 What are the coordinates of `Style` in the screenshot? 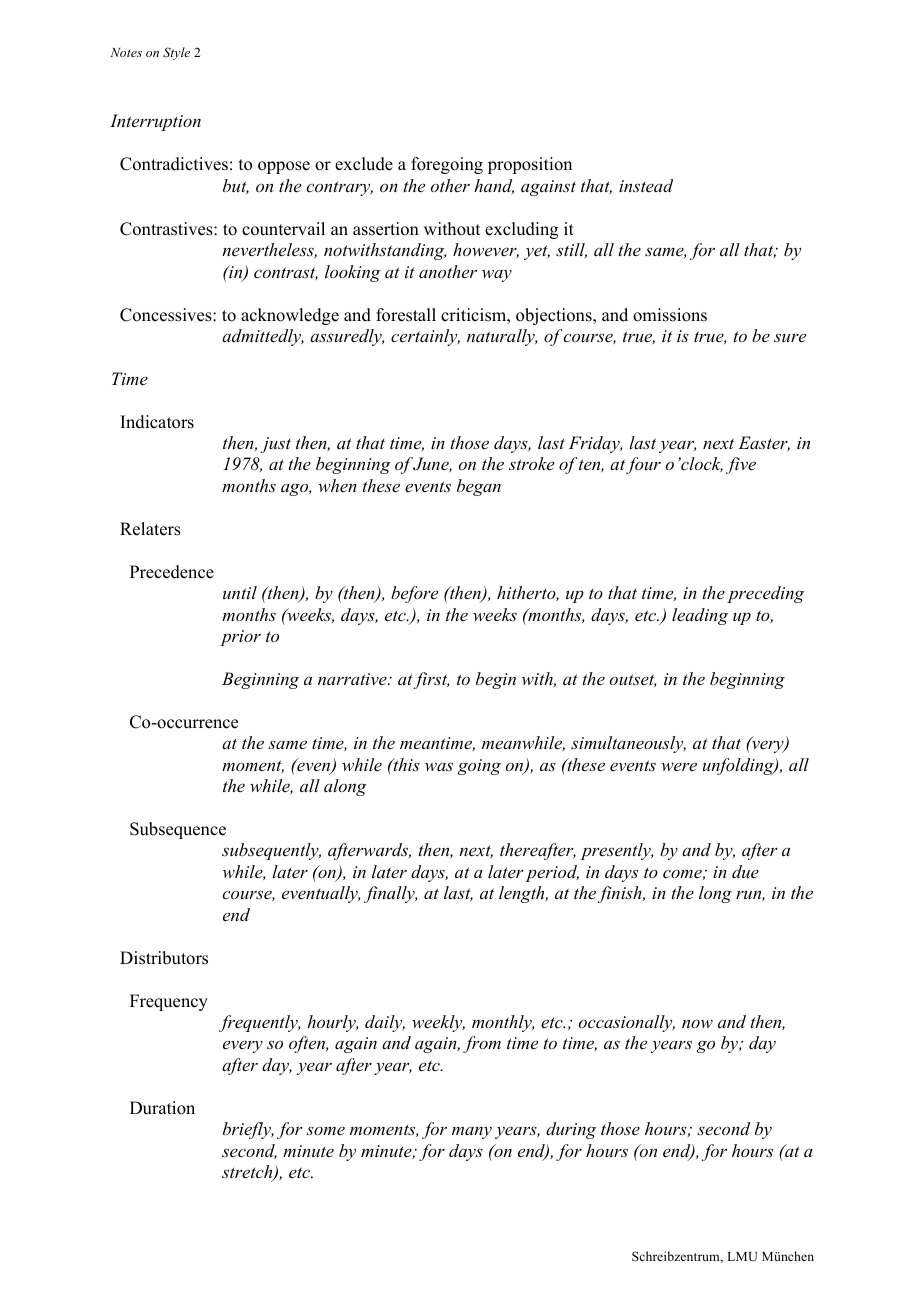 It's located at (176, 53).
